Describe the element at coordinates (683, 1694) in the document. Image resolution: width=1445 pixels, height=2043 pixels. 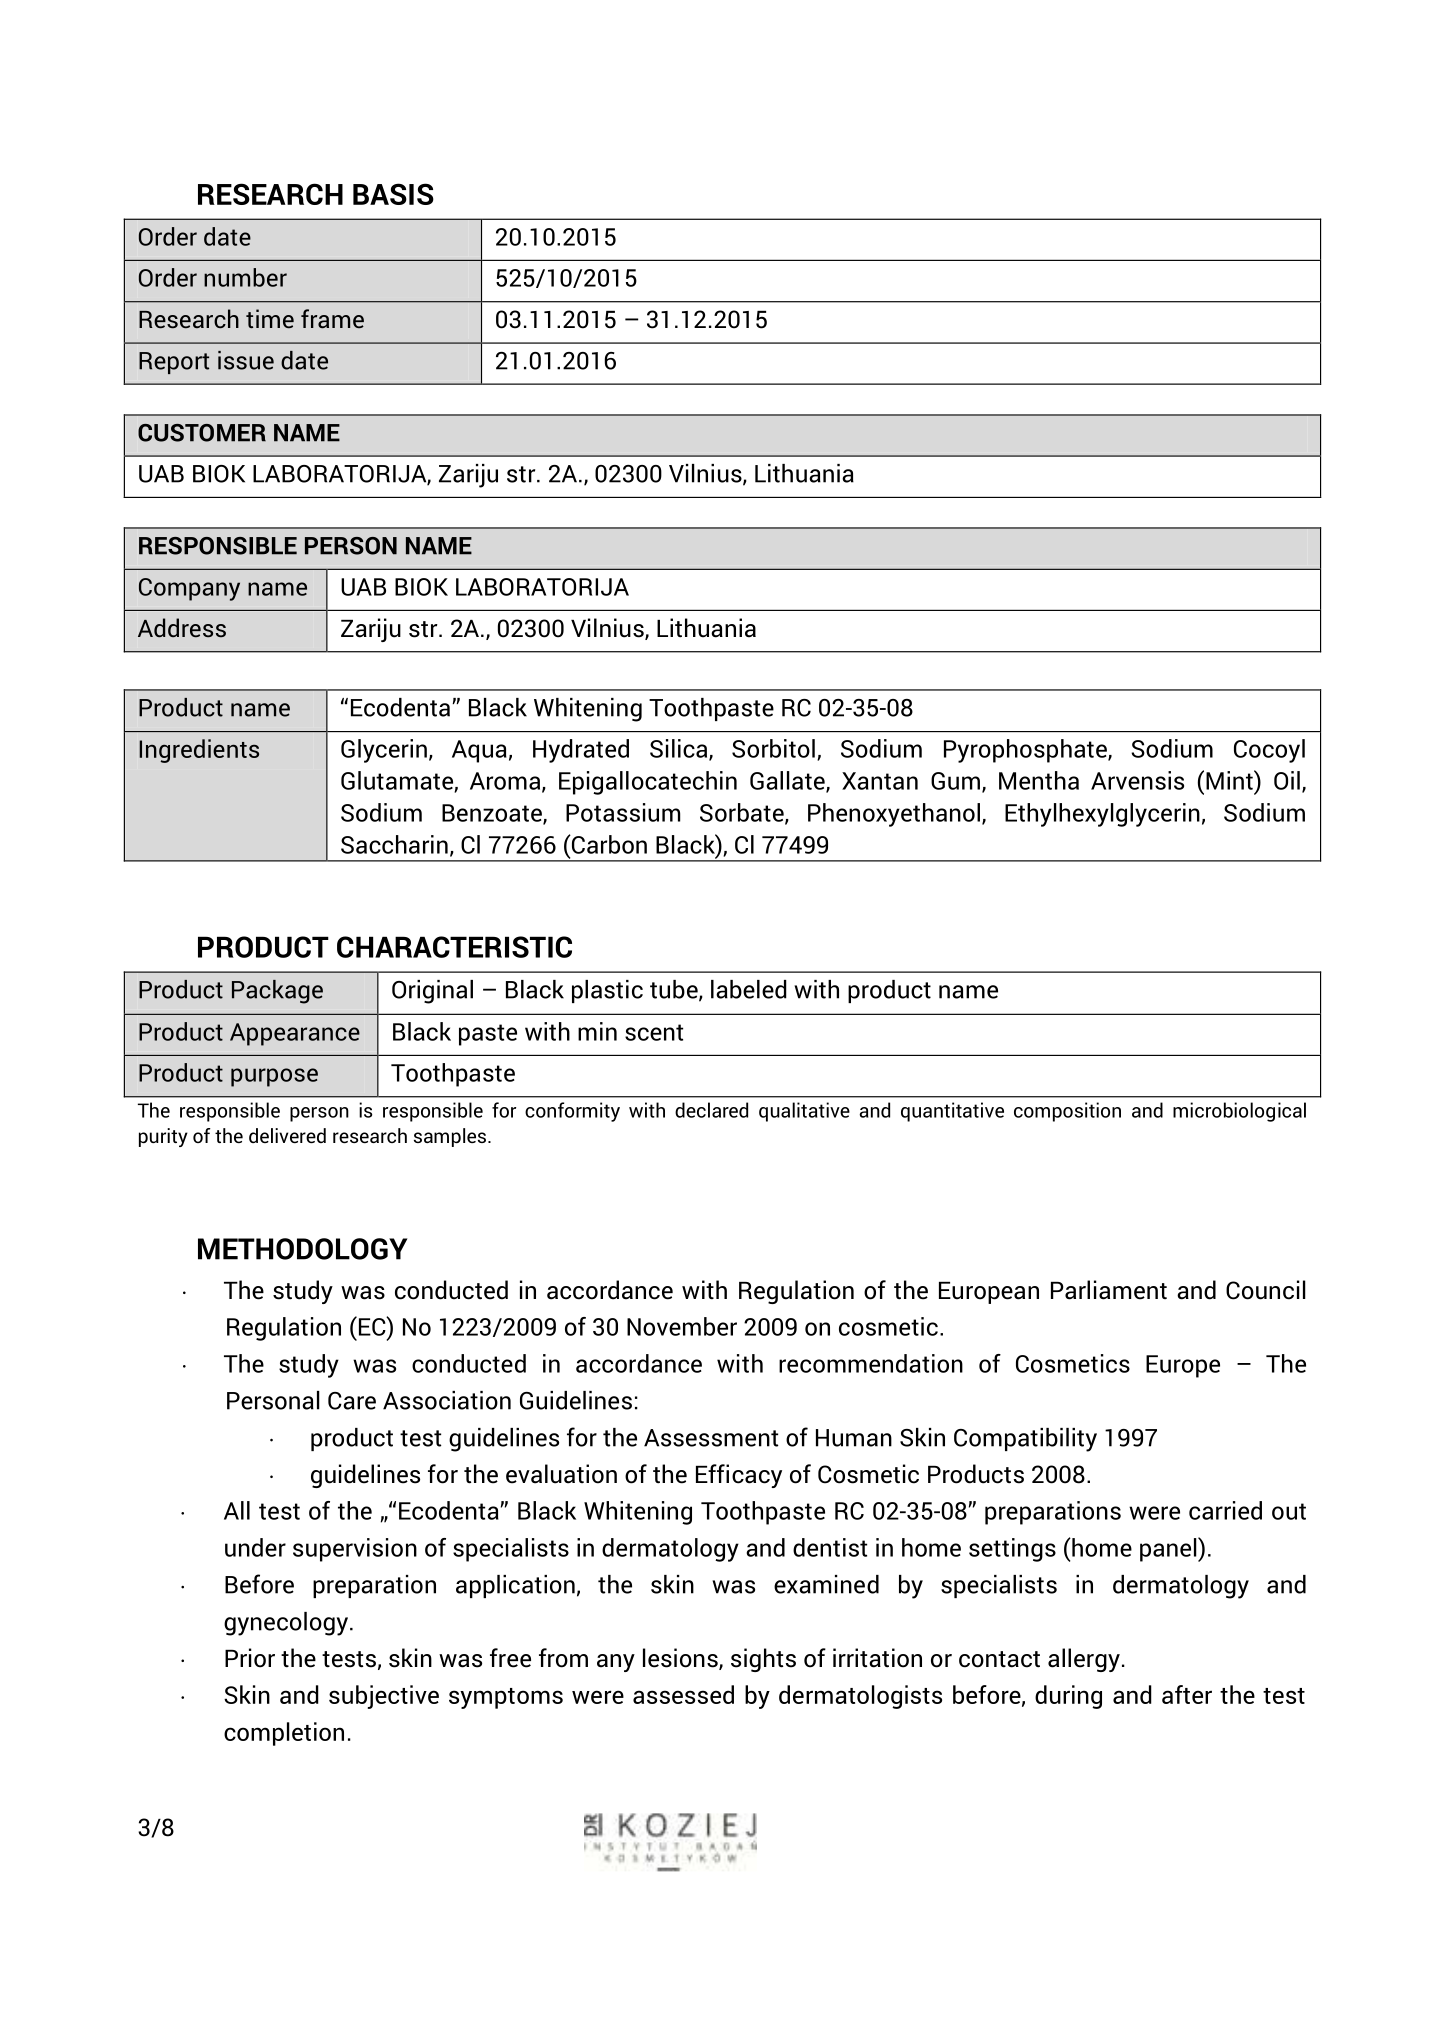
I see `assessed` at that location.
